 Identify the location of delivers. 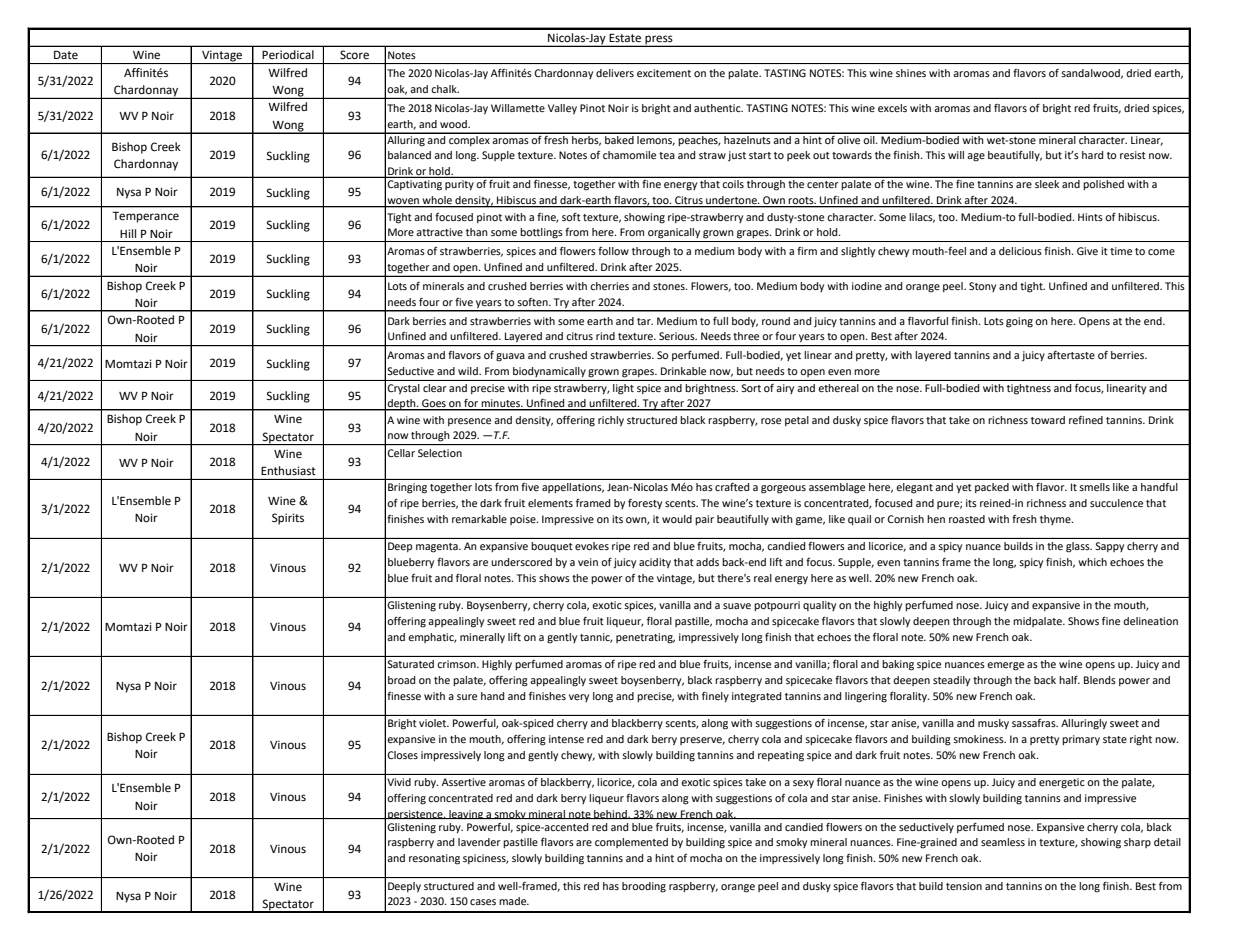
(615, 73).
